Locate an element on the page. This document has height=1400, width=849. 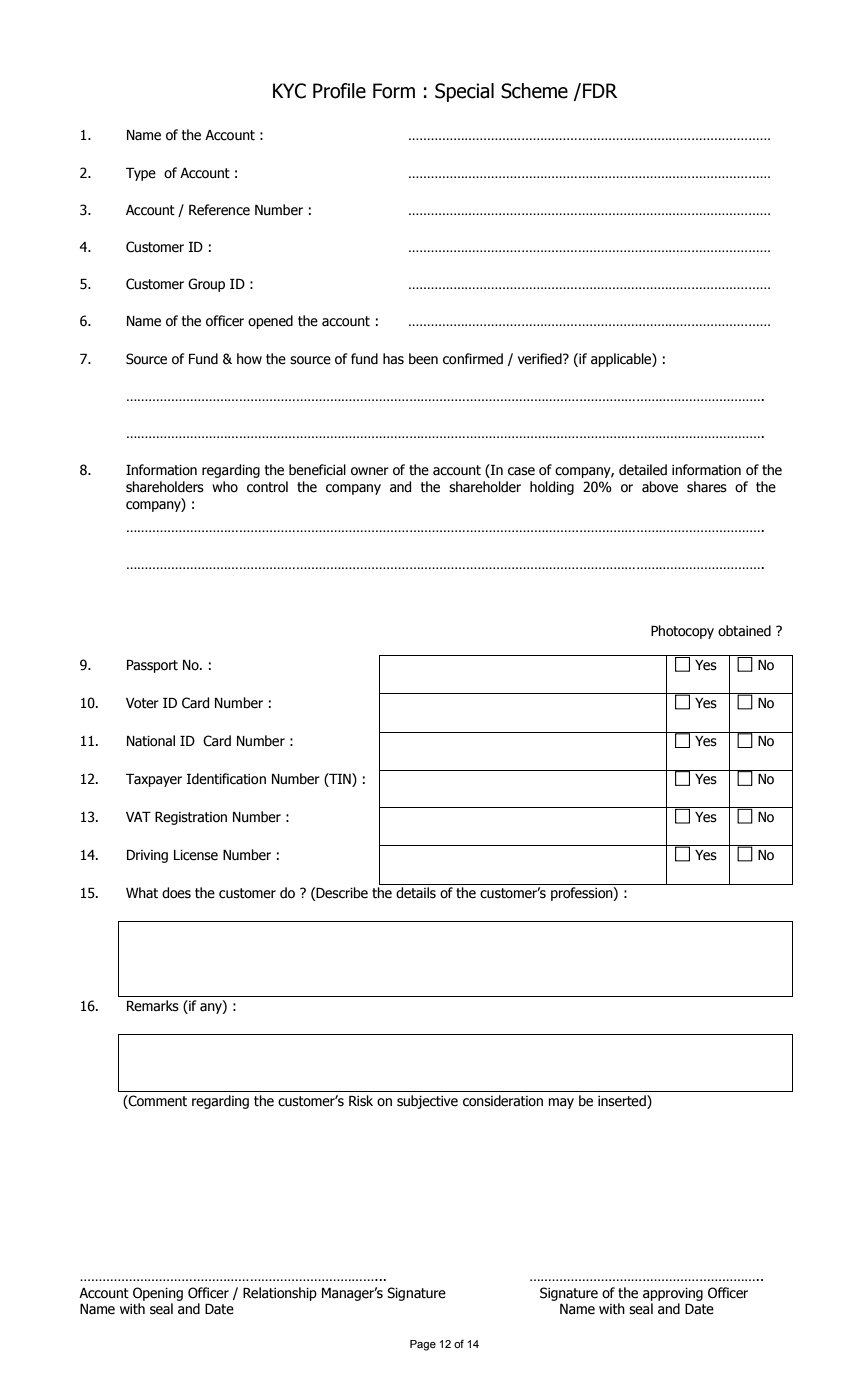
Remarks is located at coordinates (153, 1006).
